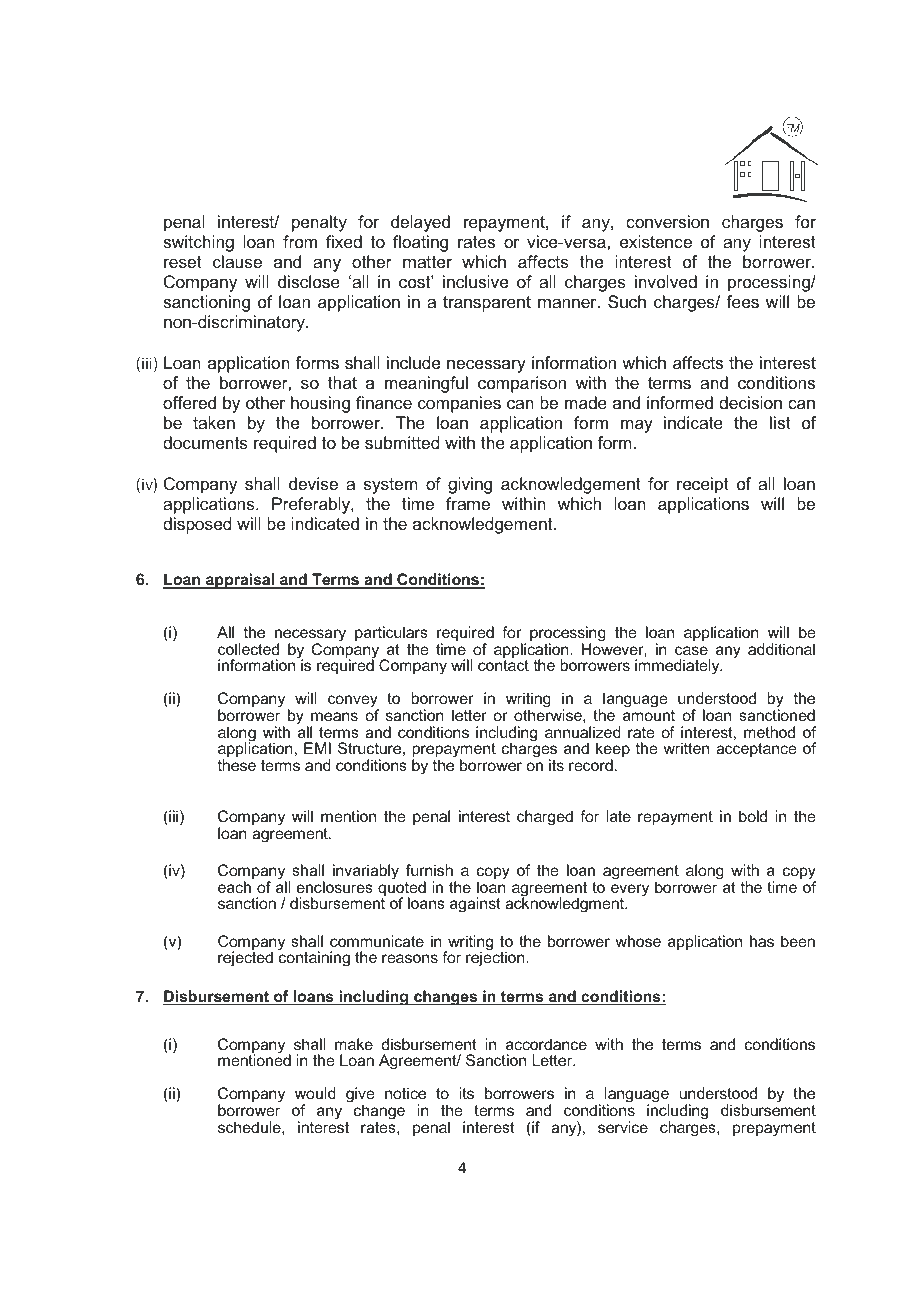 Image resolution: width=924 pixels, height=1308 pixels. Describe the element at coordinates (667, 221) in the image. I see `conversion` at that location.
